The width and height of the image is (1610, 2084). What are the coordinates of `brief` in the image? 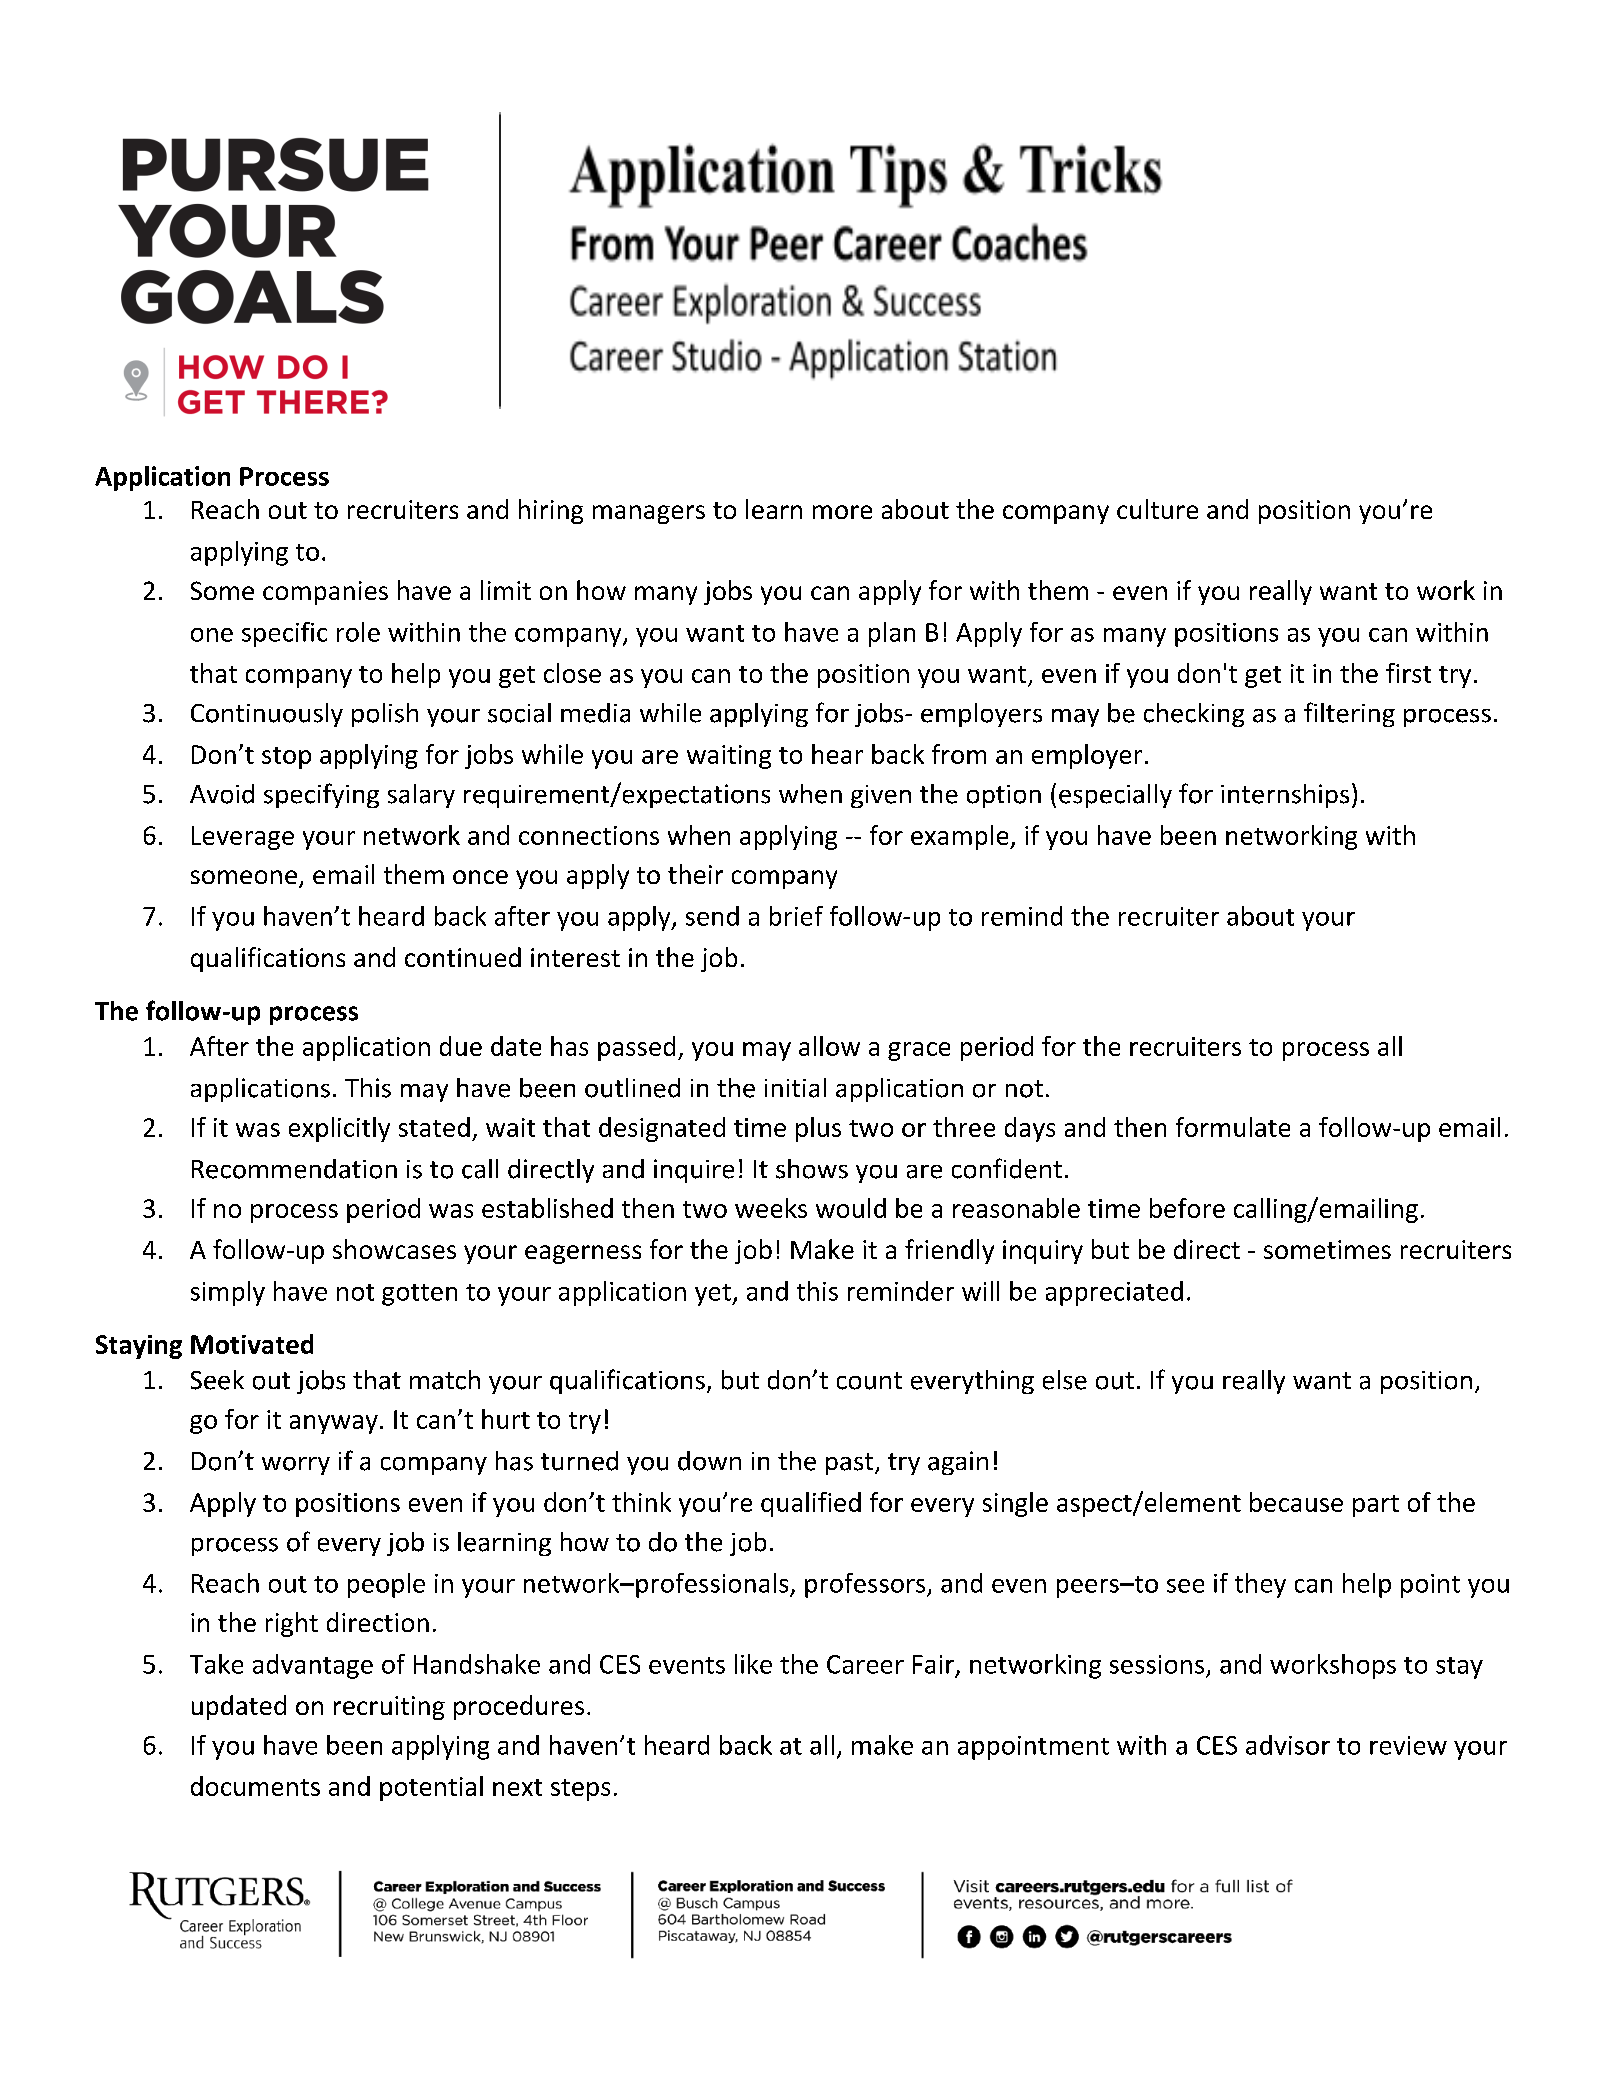 It's located at (796, 916).
